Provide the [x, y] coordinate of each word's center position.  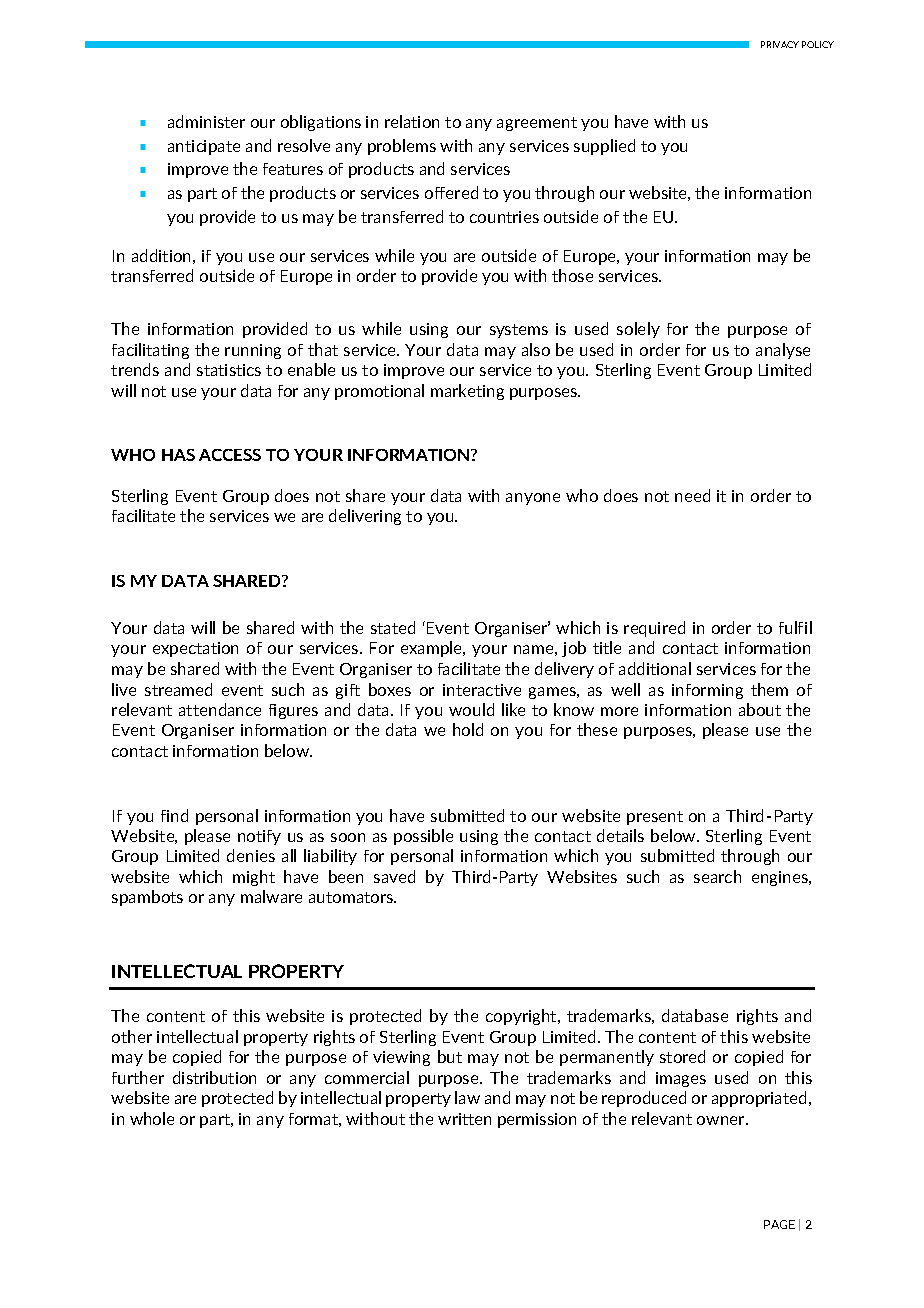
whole [152, 1118]
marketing [467, 392]
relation [412, 121]
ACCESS [230, 455]
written [464, 1119]
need [692, 495]
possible [423, 837]
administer [206, 121]
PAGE [779, 1224]
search [717, 876]
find [174, 815]
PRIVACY [780, 44]
